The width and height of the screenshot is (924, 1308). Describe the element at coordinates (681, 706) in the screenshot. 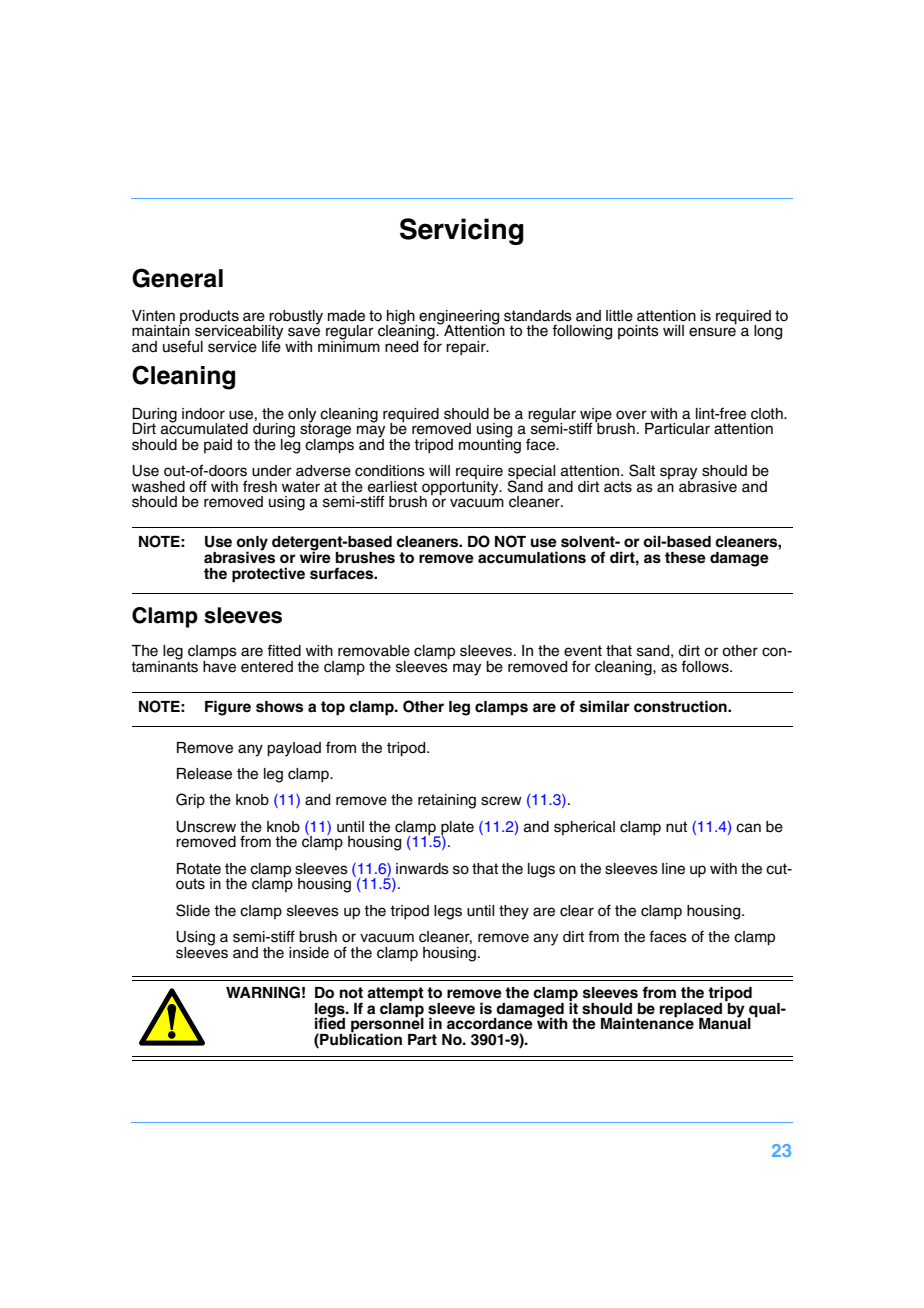

I see `construction` at that location.
